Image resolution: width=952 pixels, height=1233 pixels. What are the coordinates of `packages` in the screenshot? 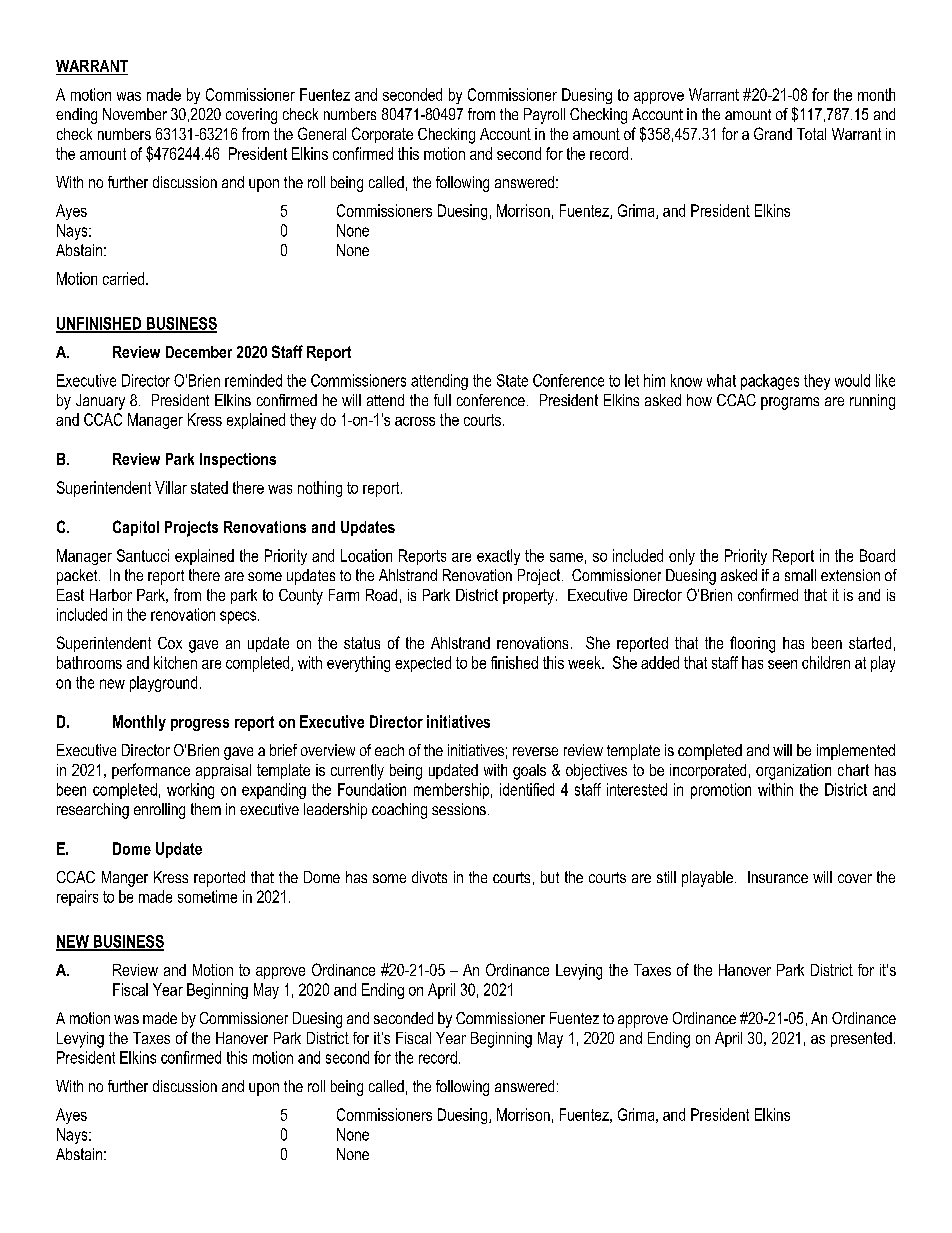 It's located at (770, 382).
